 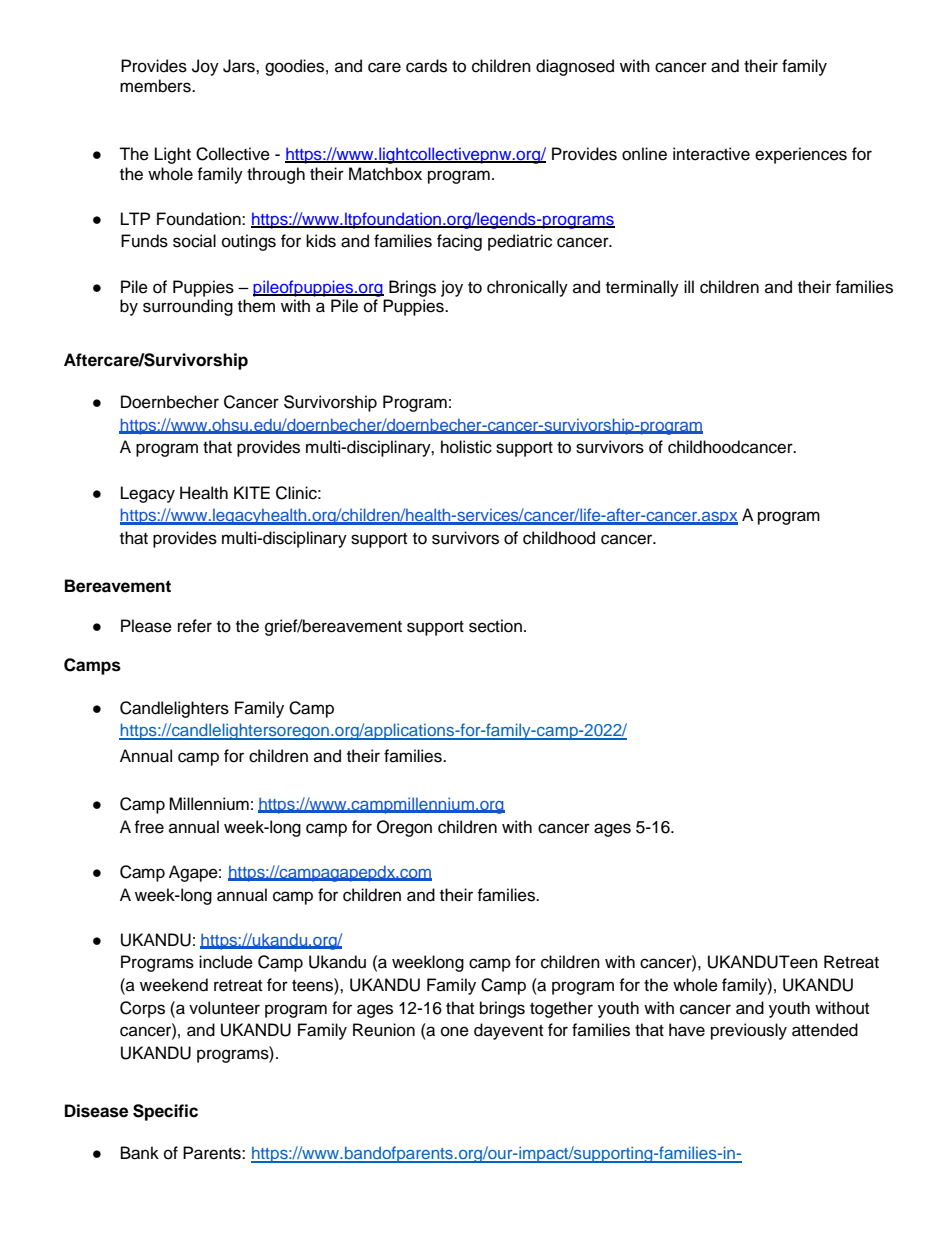 I want to click on free, so click(x=149, y=827).
